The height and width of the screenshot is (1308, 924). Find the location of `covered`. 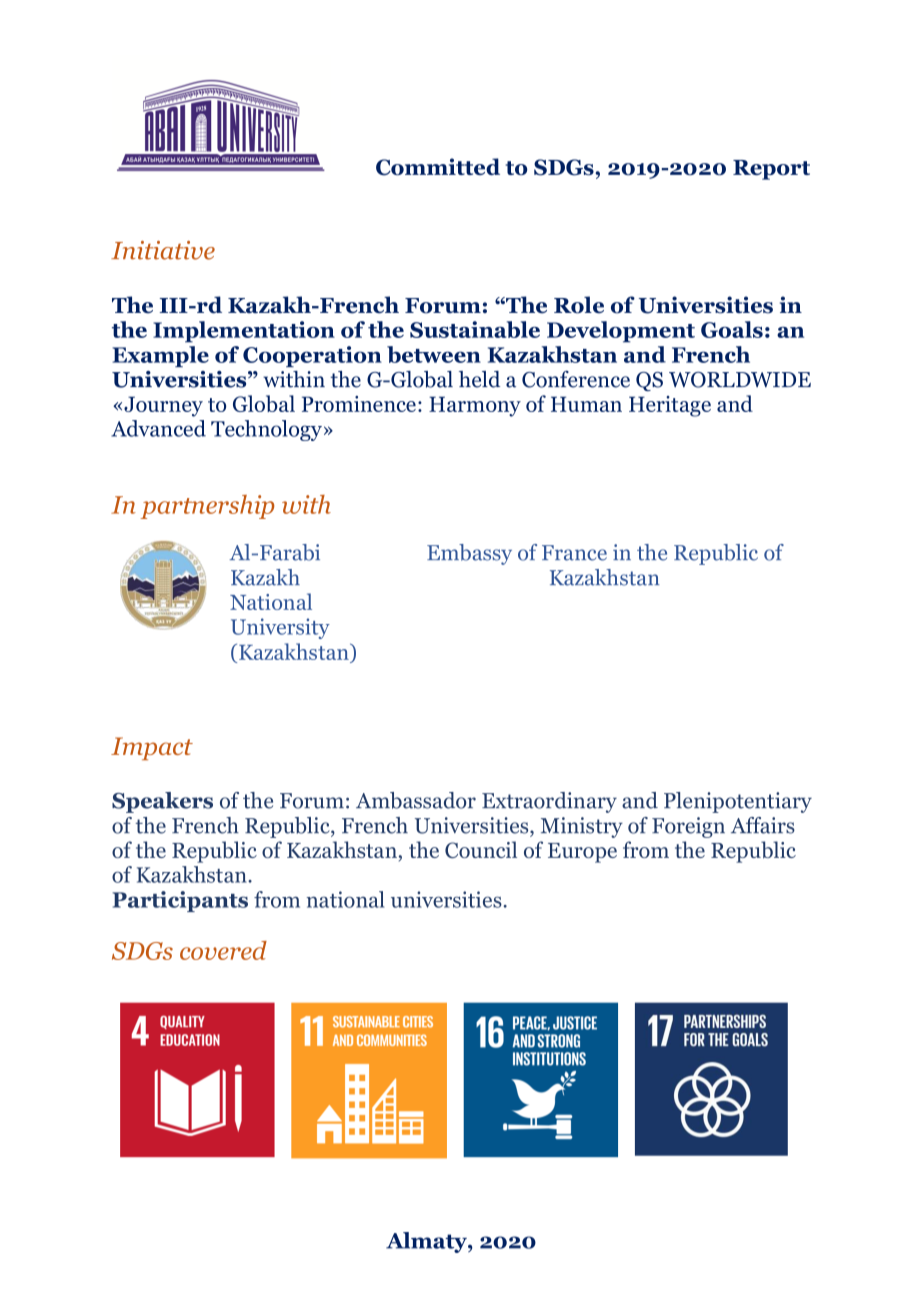

covered is located at coordinates (223, 950).
